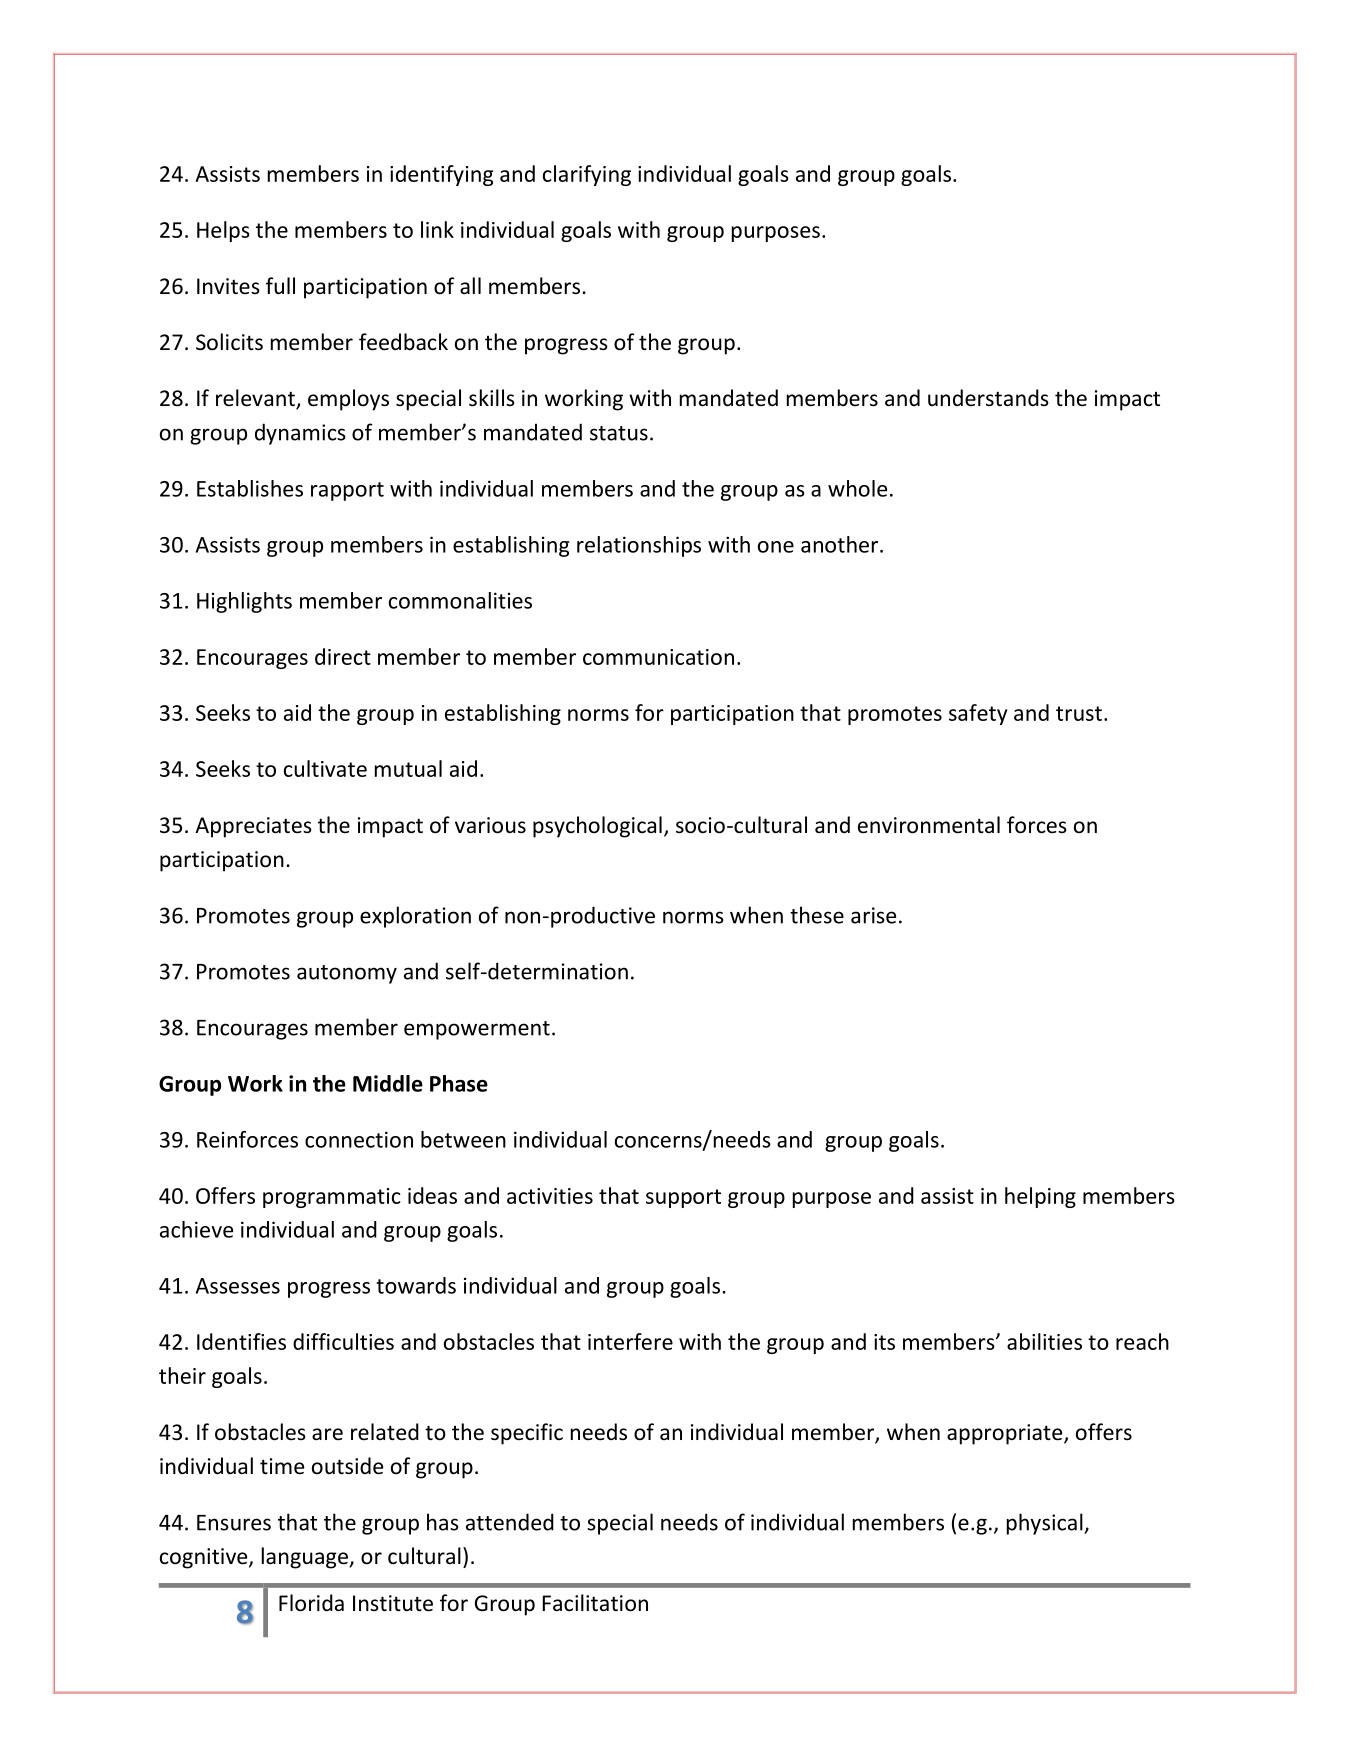  I want to click on psychological, so click(597, 827).
